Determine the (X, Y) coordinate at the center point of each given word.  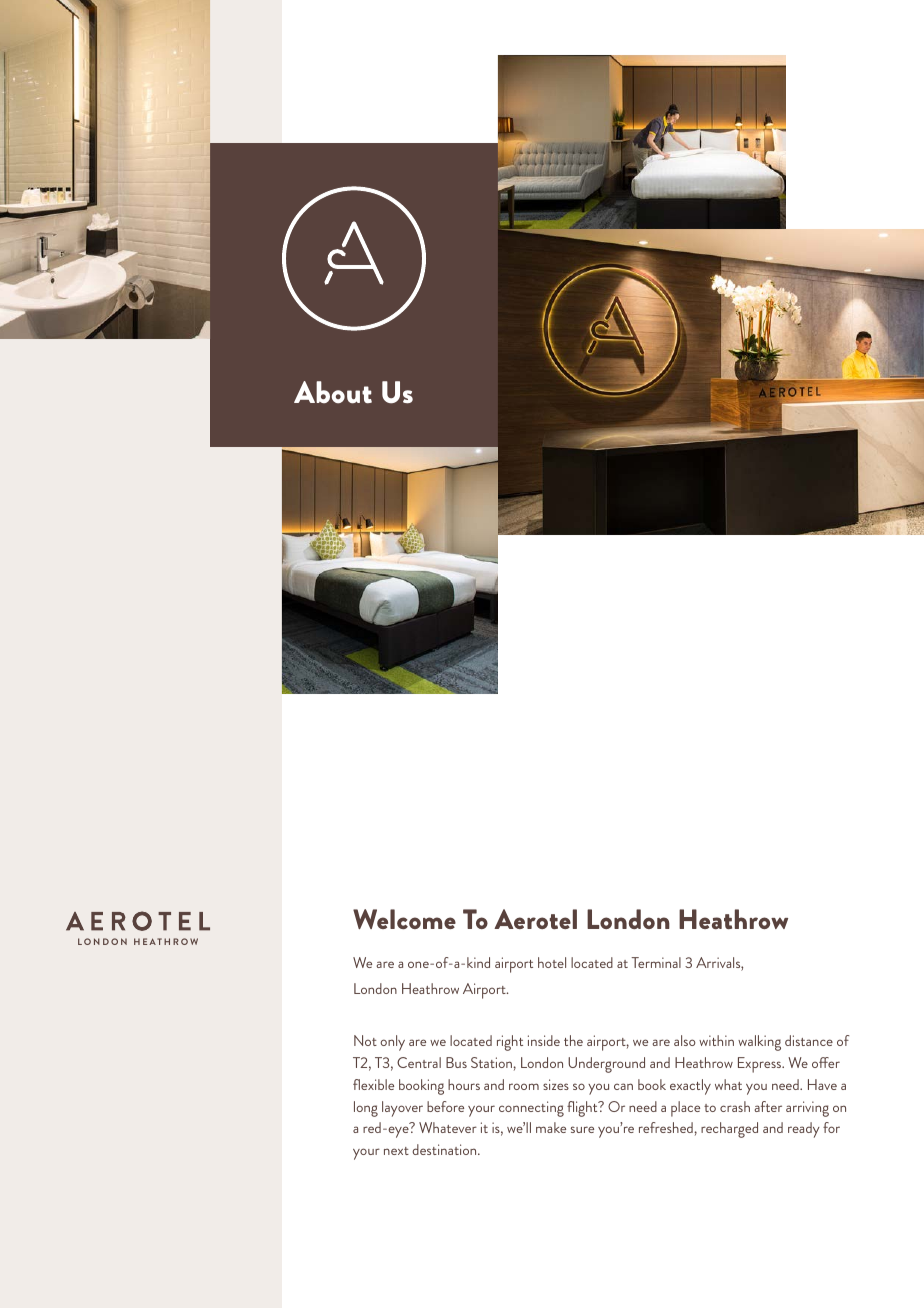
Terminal (656, 962)
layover (402, 1109)
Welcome (404, 919)
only (392, 1043)
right (510, 1043)
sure (582, 1129)
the (573, 1040)
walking (759, 1043)
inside (544, 1040)
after (768, 1106)
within (716, 1040)
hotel (552, 962)
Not (365, 1040)
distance (809, 1040)
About (333, 392)
